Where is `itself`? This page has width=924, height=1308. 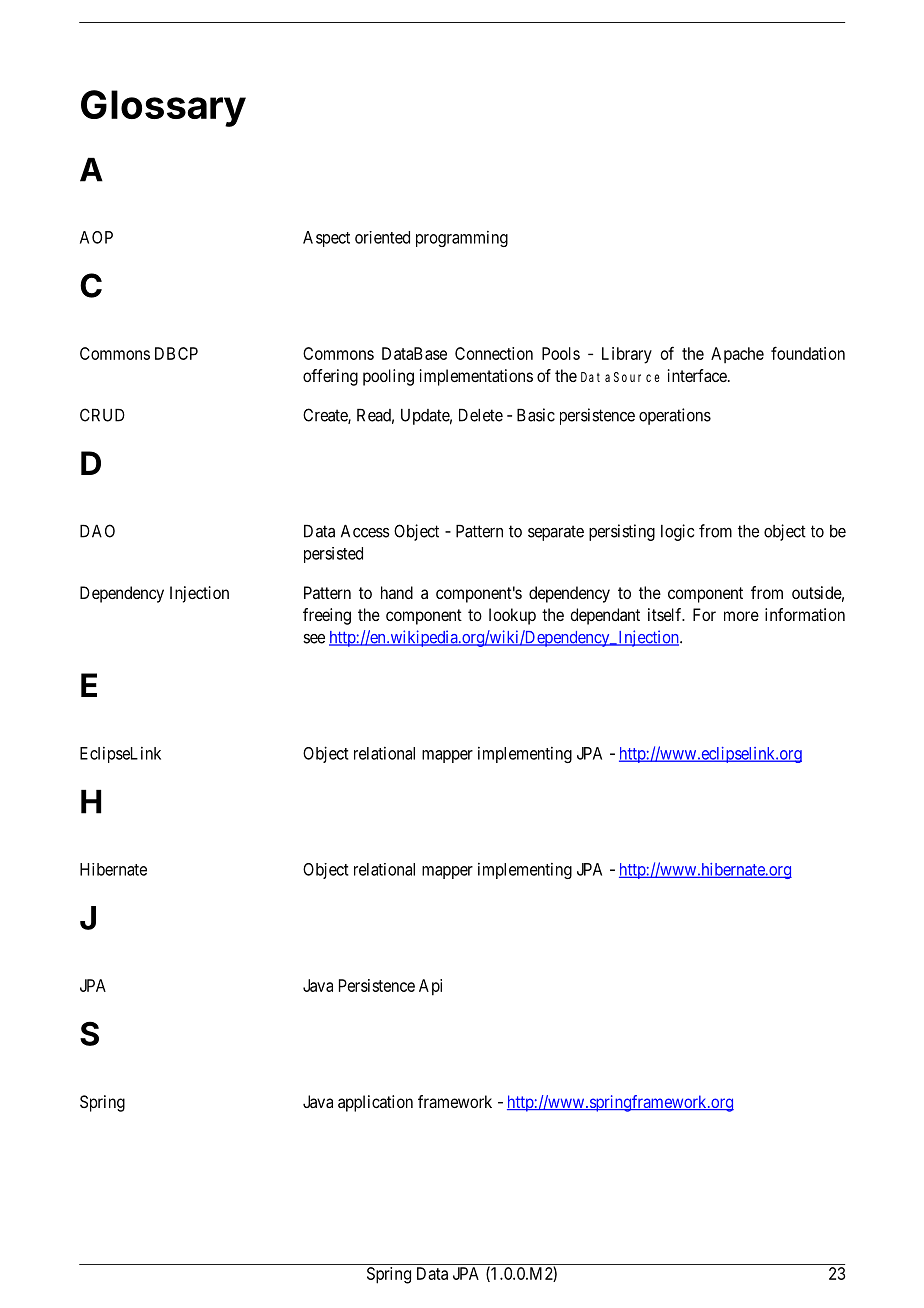
itself is located at coordinates (666, 614).
